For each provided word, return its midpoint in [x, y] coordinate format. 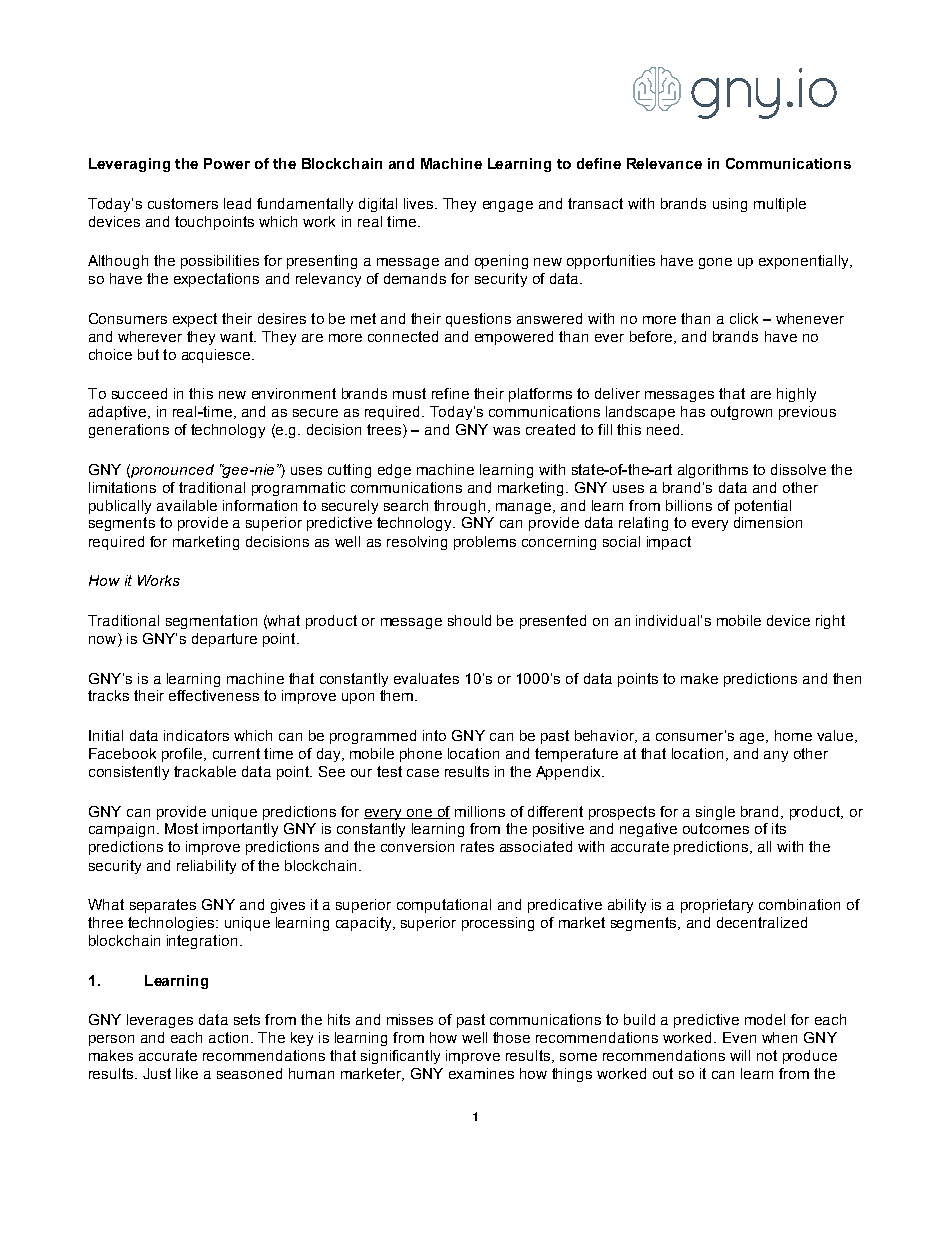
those [511, 1037]
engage [508, 206]
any [776, 756]
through [459, 507]
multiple [780, 205]
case [423, 773]
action [228, 1037]
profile [183, 755]
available [187, 505]
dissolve [798, 469]
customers [183, 203]
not [767, 1055]
